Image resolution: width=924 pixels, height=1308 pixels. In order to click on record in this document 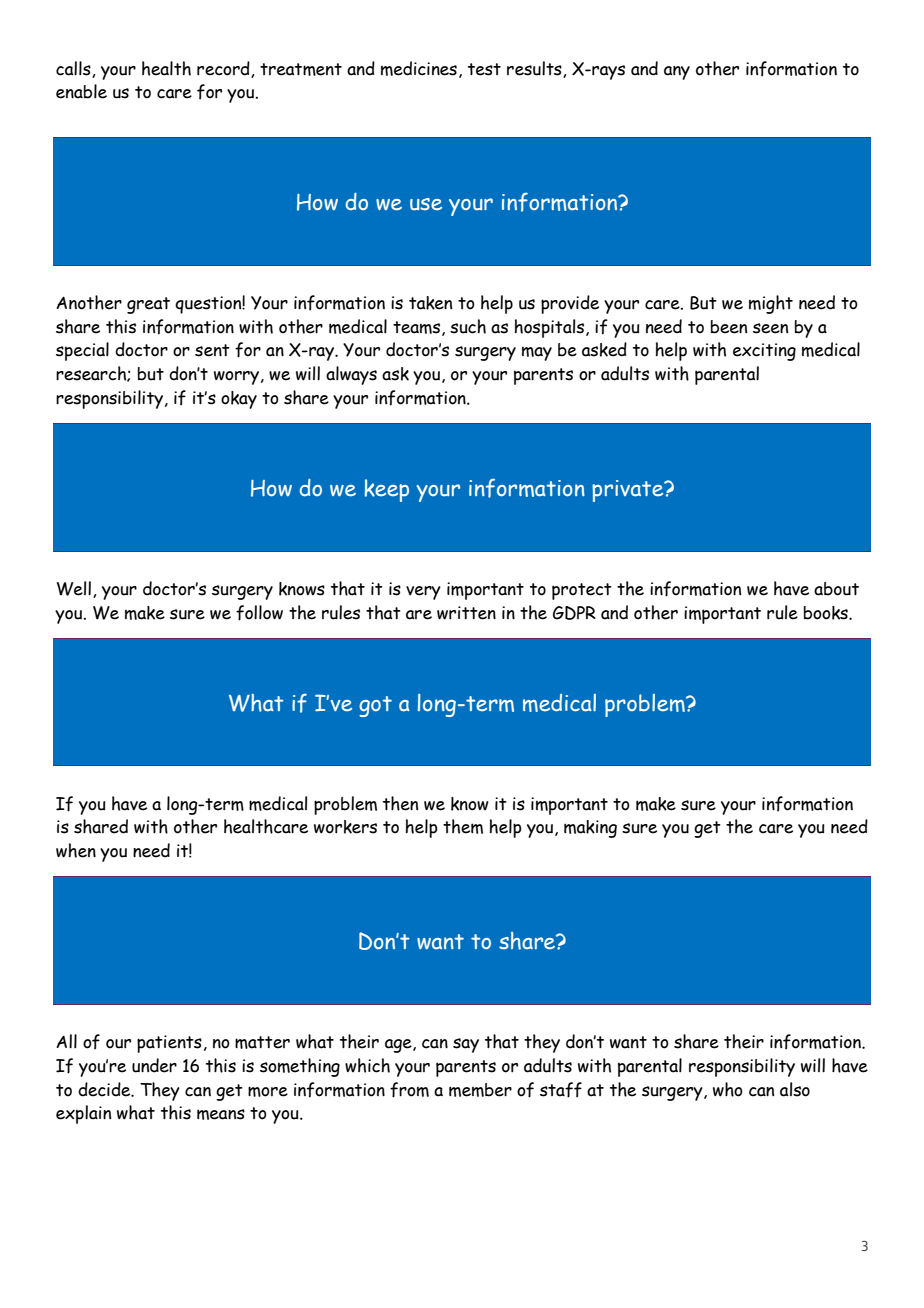, I will do `click(224, 69)`.
